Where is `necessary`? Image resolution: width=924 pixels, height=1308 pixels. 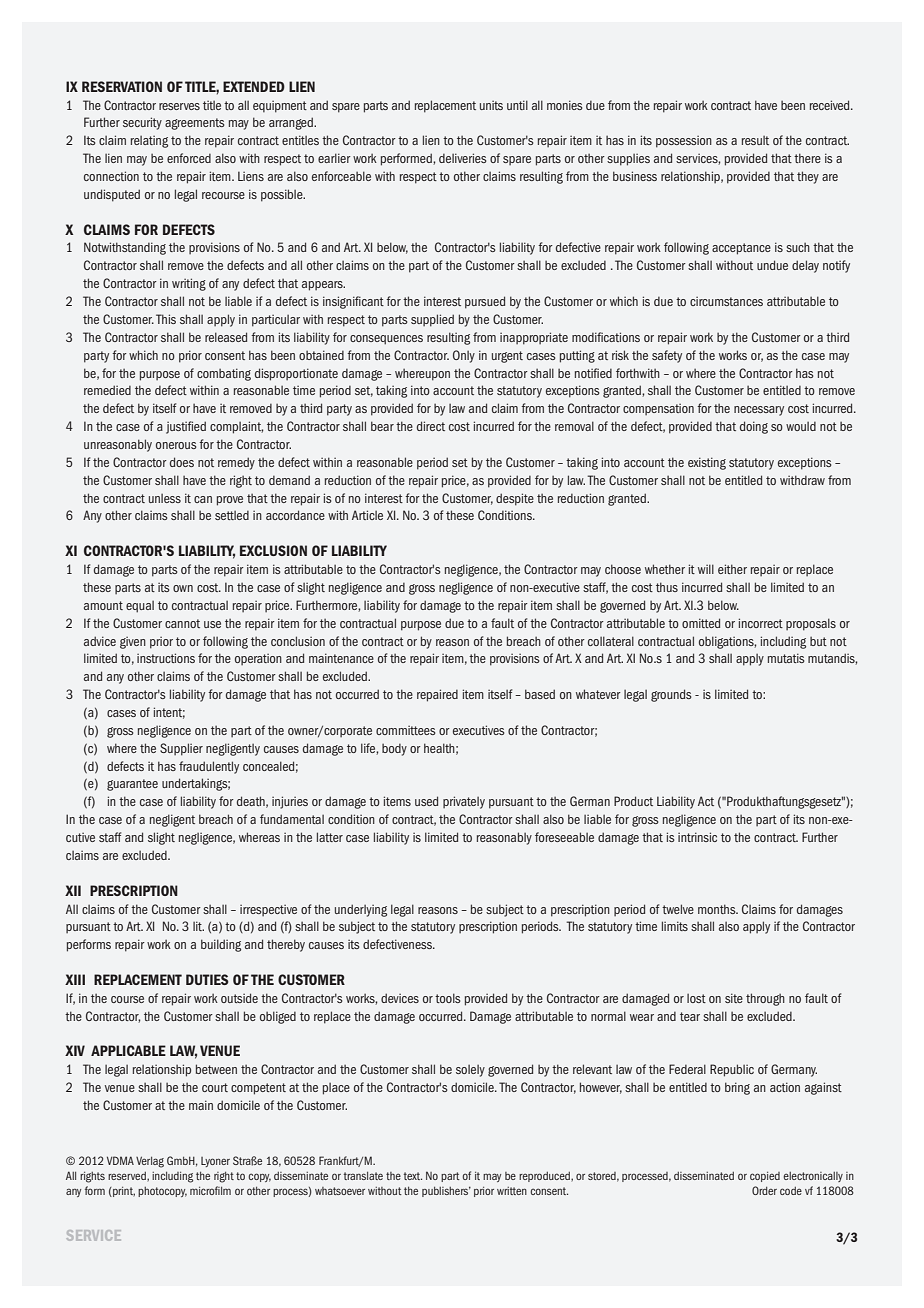 necessary is located at coordinates (759, 411).
